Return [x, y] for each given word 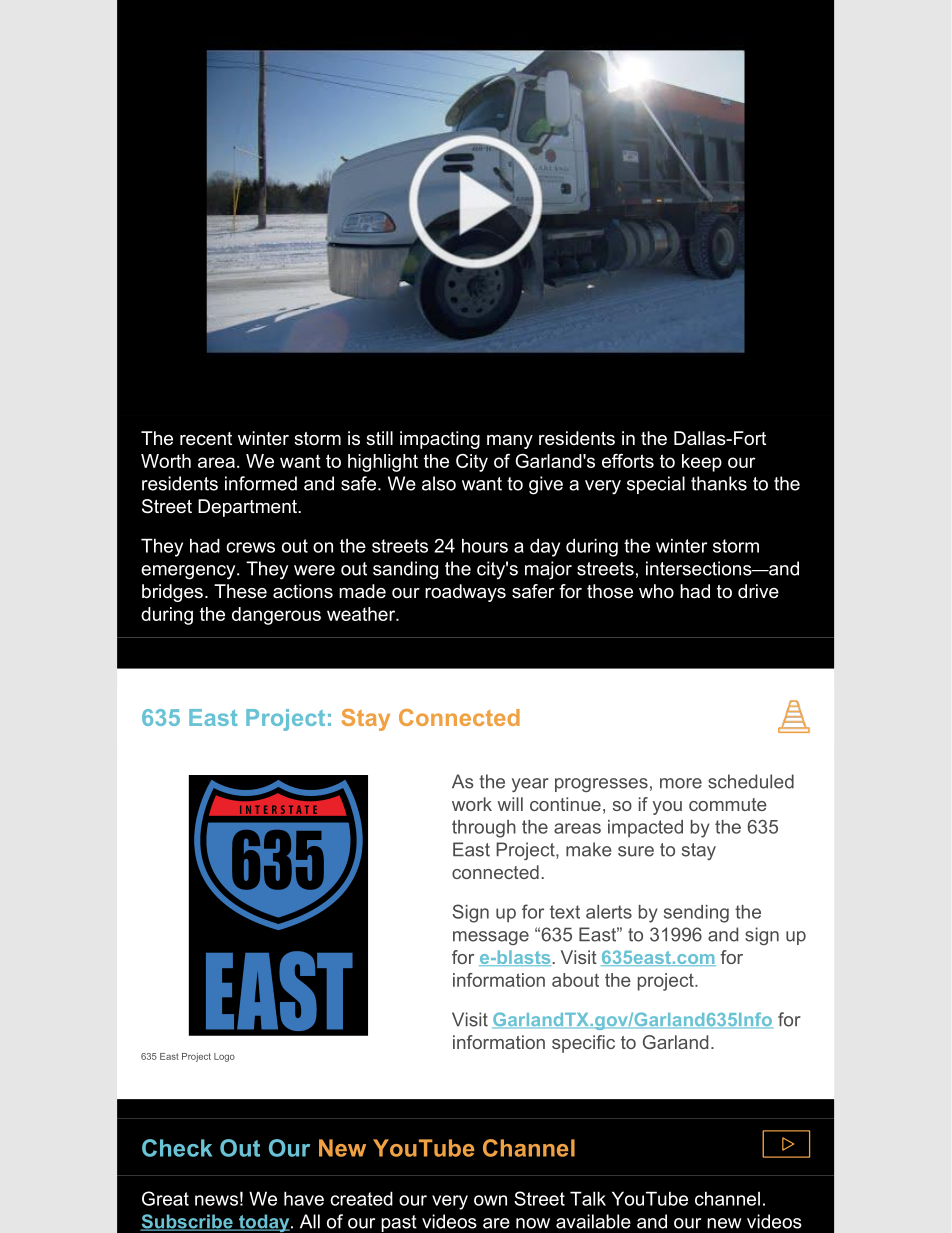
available [593, 1221]
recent [206, 438]
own [490, 1200]
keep [702, 463]
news [216, 1200]
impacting [440, 440]
